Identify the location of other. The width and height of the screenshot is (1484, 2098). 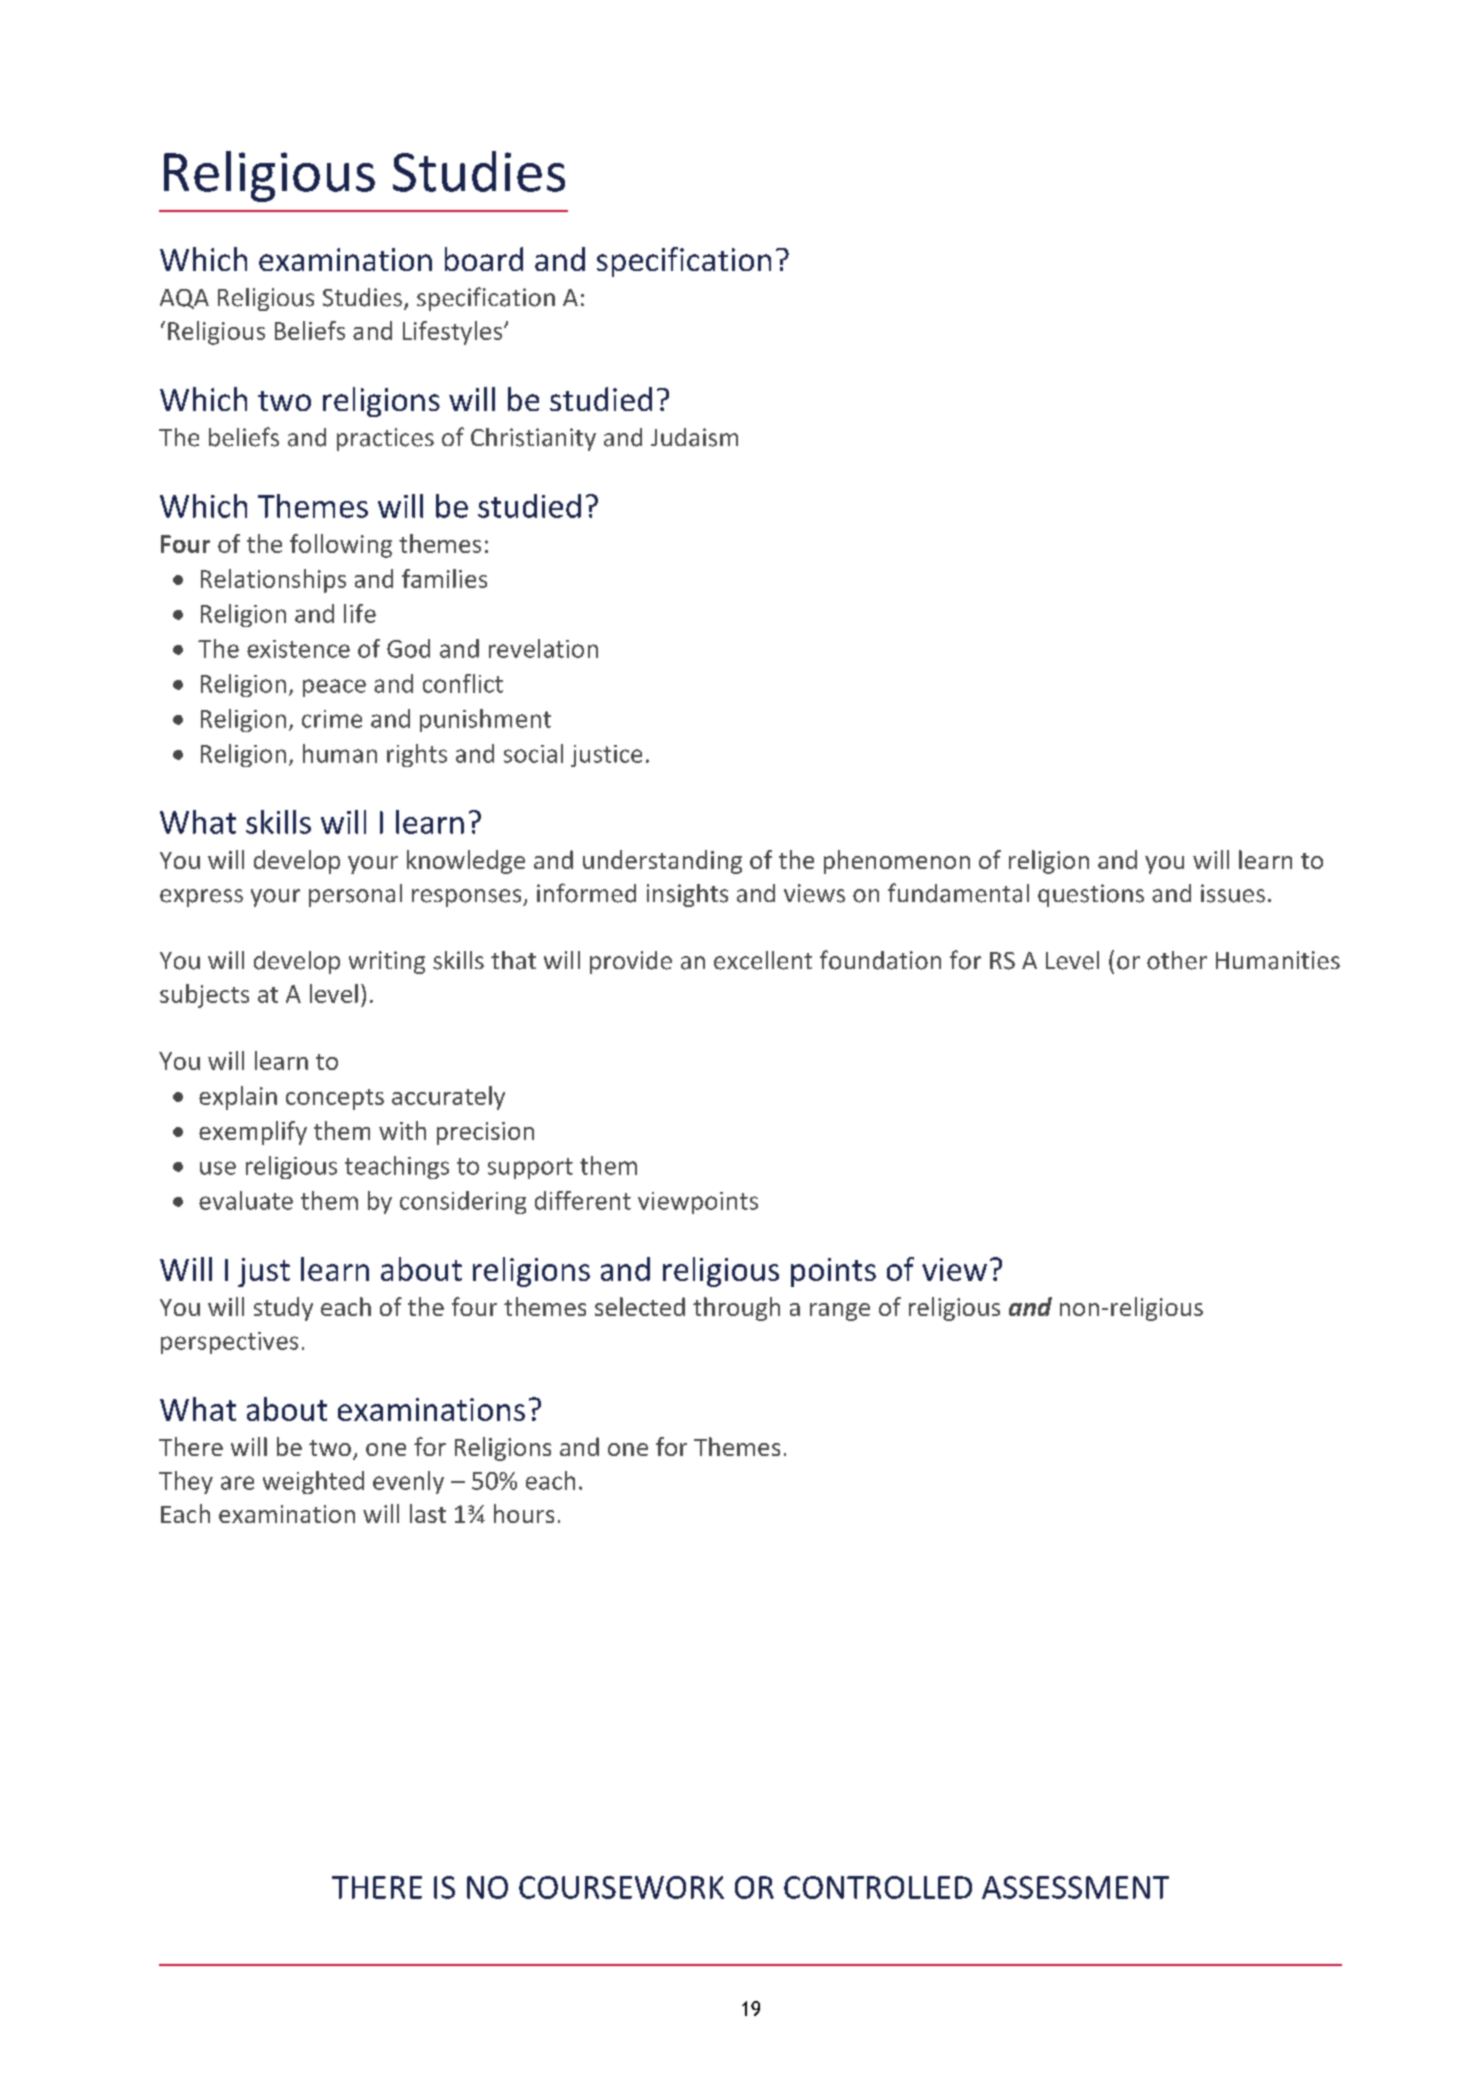
(1177, 960).
